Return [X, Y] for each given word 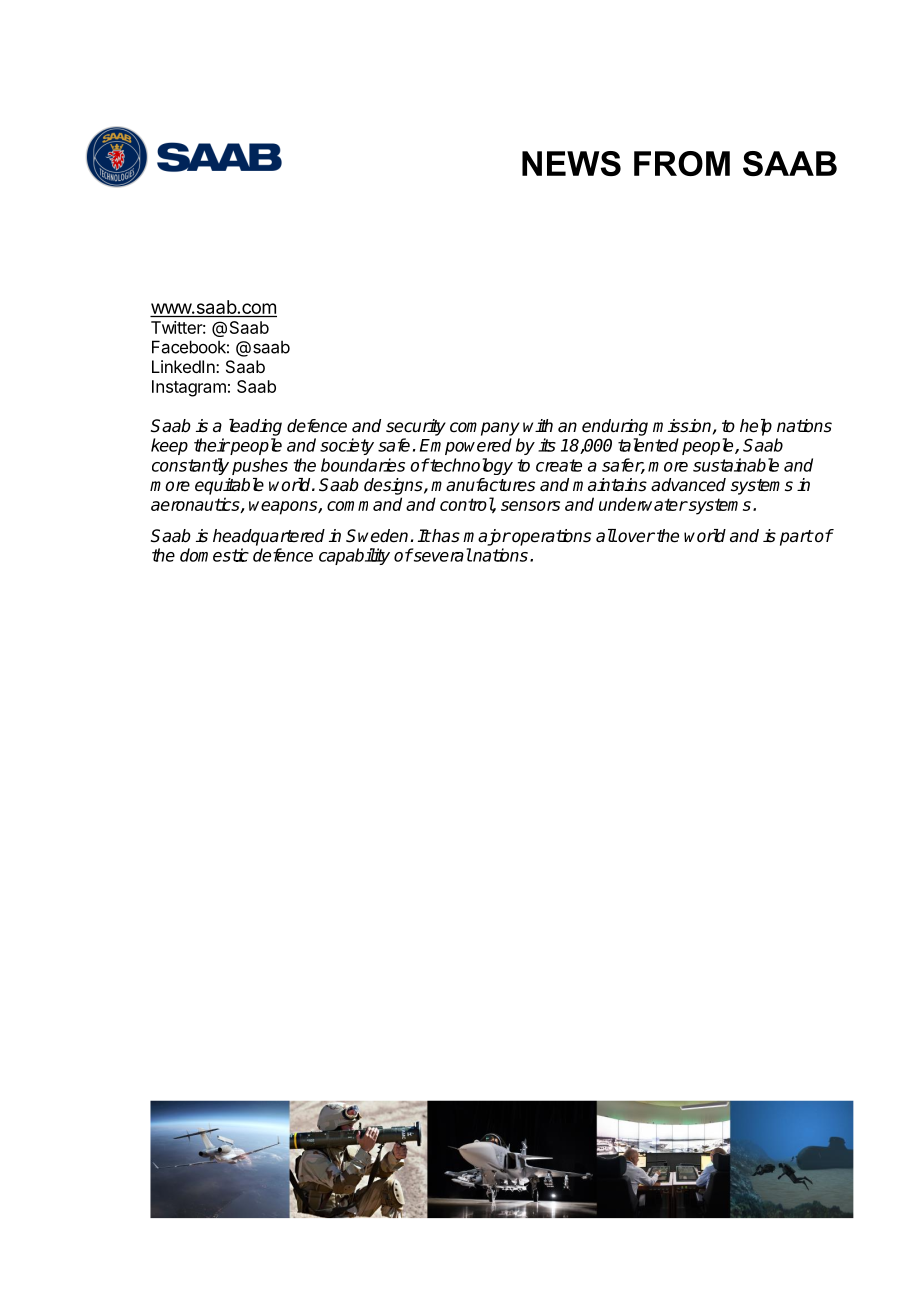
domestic [214, 555]
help [756, 427]
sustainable [736, 465]
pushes [260, 466]
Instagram [189, 388]
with [538, 425]
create [559, 465]
